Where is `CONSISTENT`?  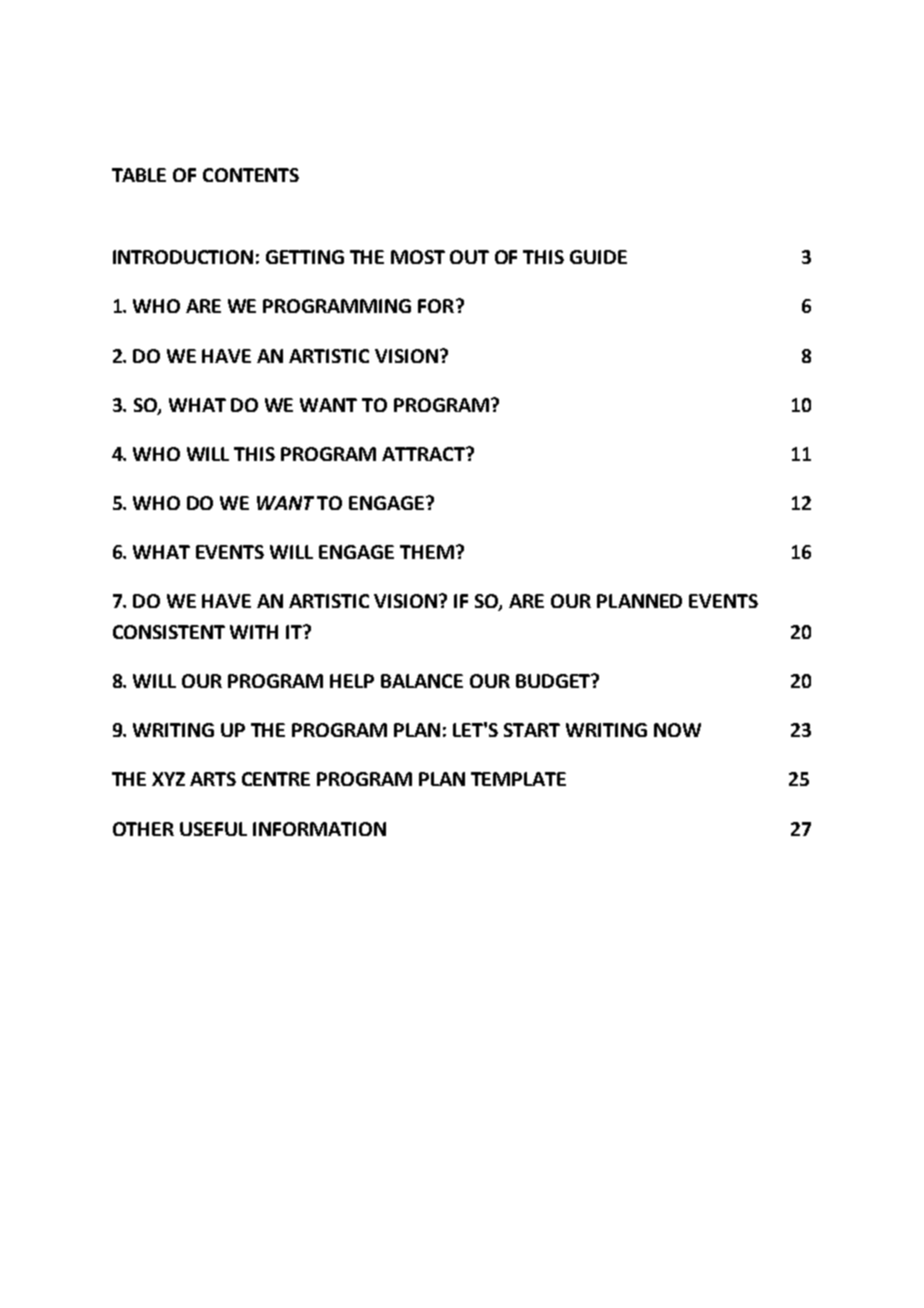
CONSISTENT is located at coordinates (169, 632).
